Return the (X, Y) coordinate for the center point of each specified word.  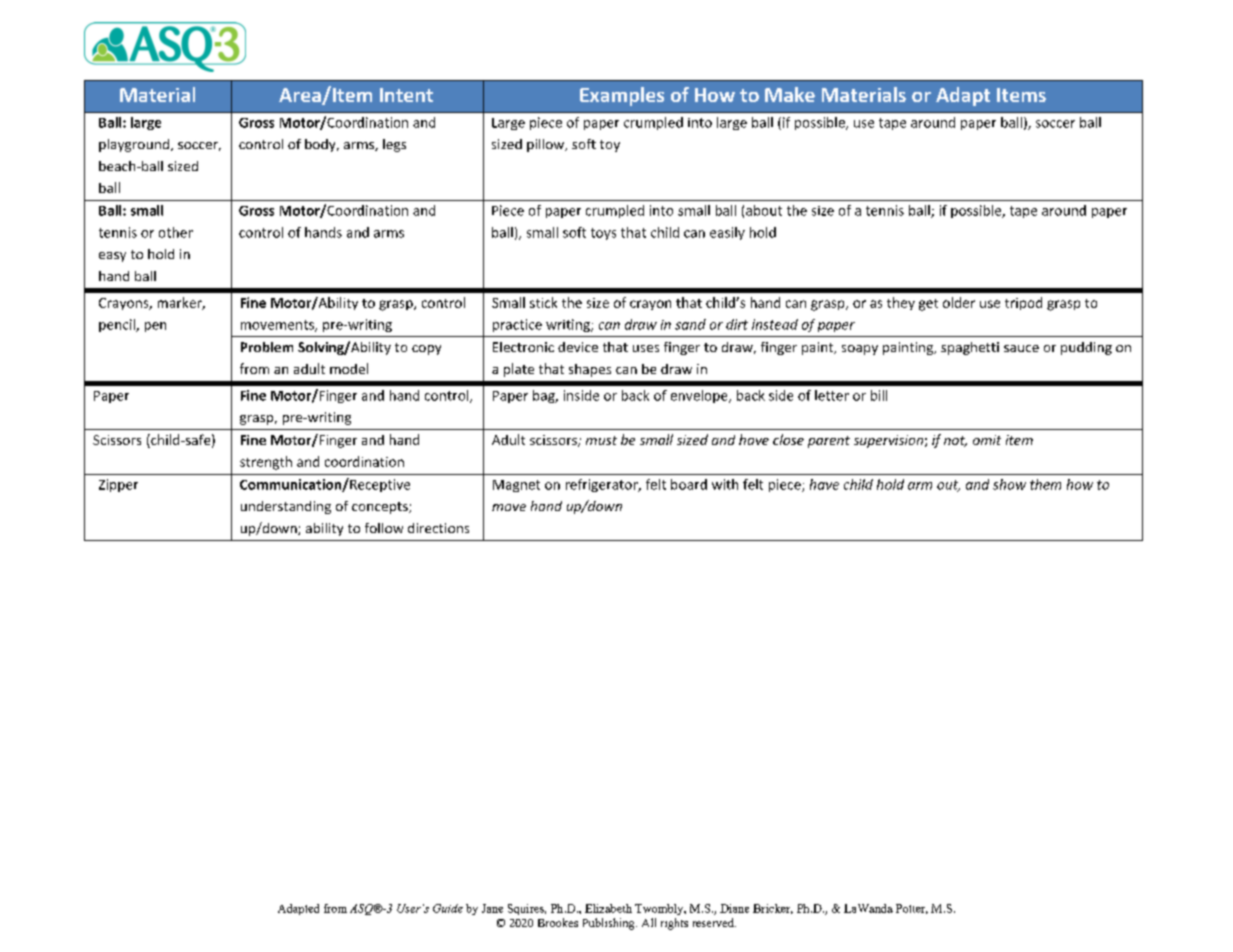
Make (790, 94)
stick (543, 302)
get (928, 305)
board (689, 484)
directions (438, 528)
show (1009, 484)
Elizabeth (608, 908)
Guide (448, 908)
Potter (912, 909)
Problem (267, 347)
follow (384, 528)
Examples (622, 96)
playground (134, 145)
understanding (286, 507)
